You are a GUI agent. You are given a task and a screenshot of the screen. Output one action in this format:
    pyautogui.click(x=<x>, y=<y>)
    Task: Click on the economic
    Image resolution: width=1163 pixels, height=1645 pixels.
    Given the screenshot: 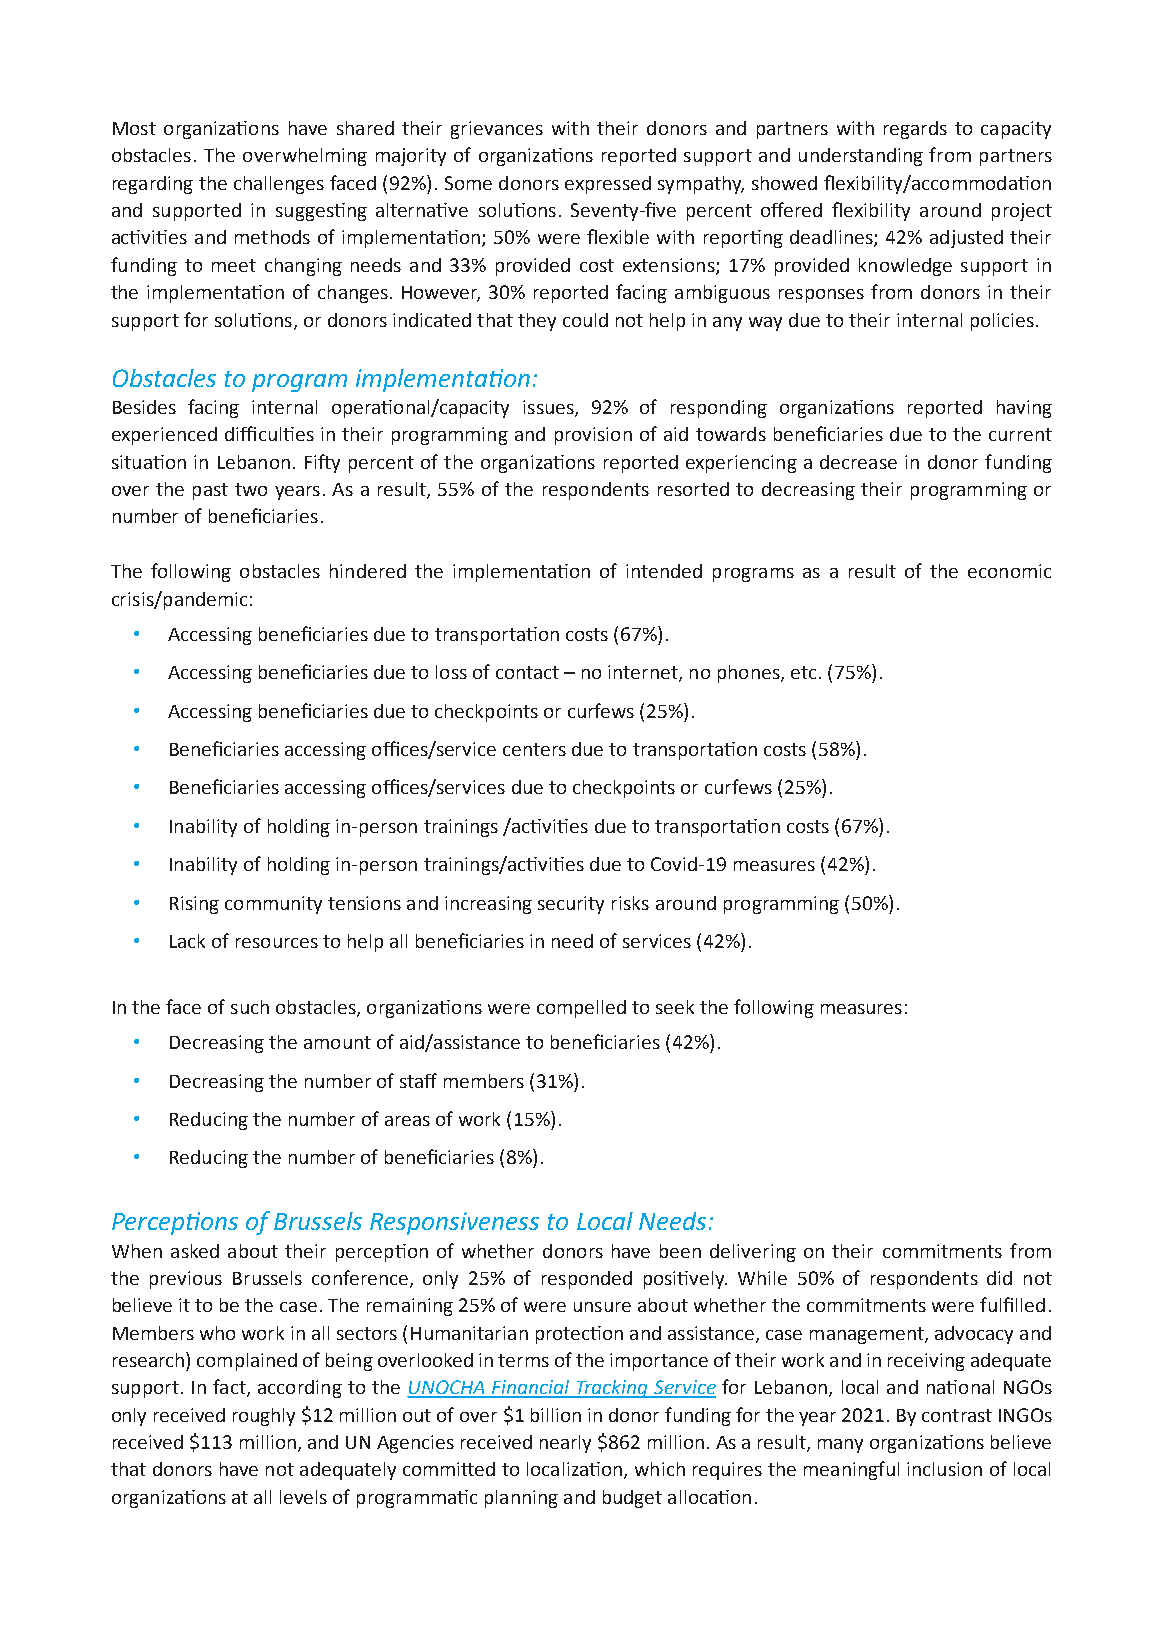 What is the action you would take?
    pyautogui.click(x=1009, y=571)
